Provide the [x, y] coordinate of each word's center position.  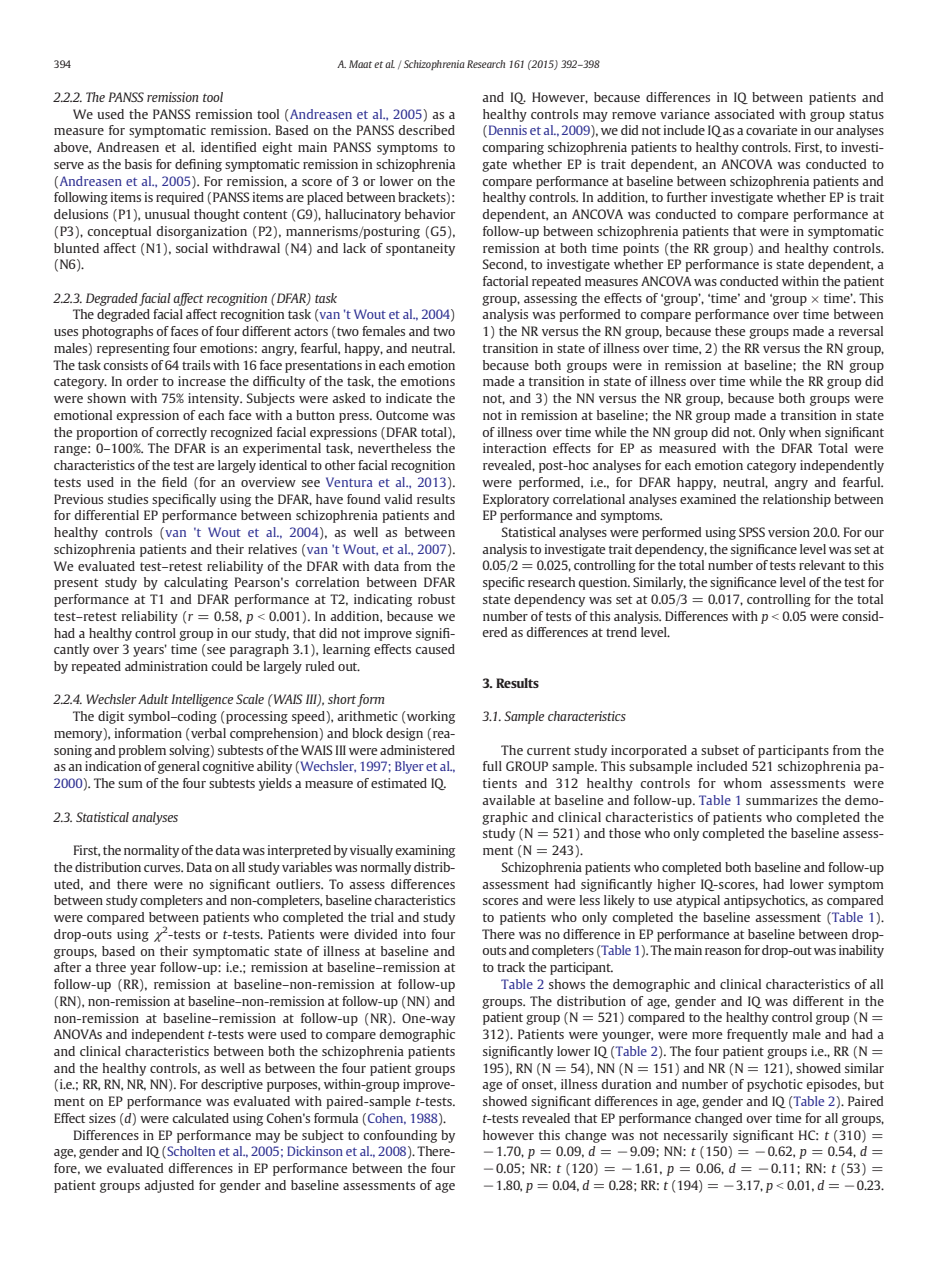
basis [138, 164]
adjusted [169, 1186]
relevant [822, 565]
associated [744, 114]
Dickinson [315, 1151]
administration [166, 666]
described [426, 130]
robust [437, 599]
